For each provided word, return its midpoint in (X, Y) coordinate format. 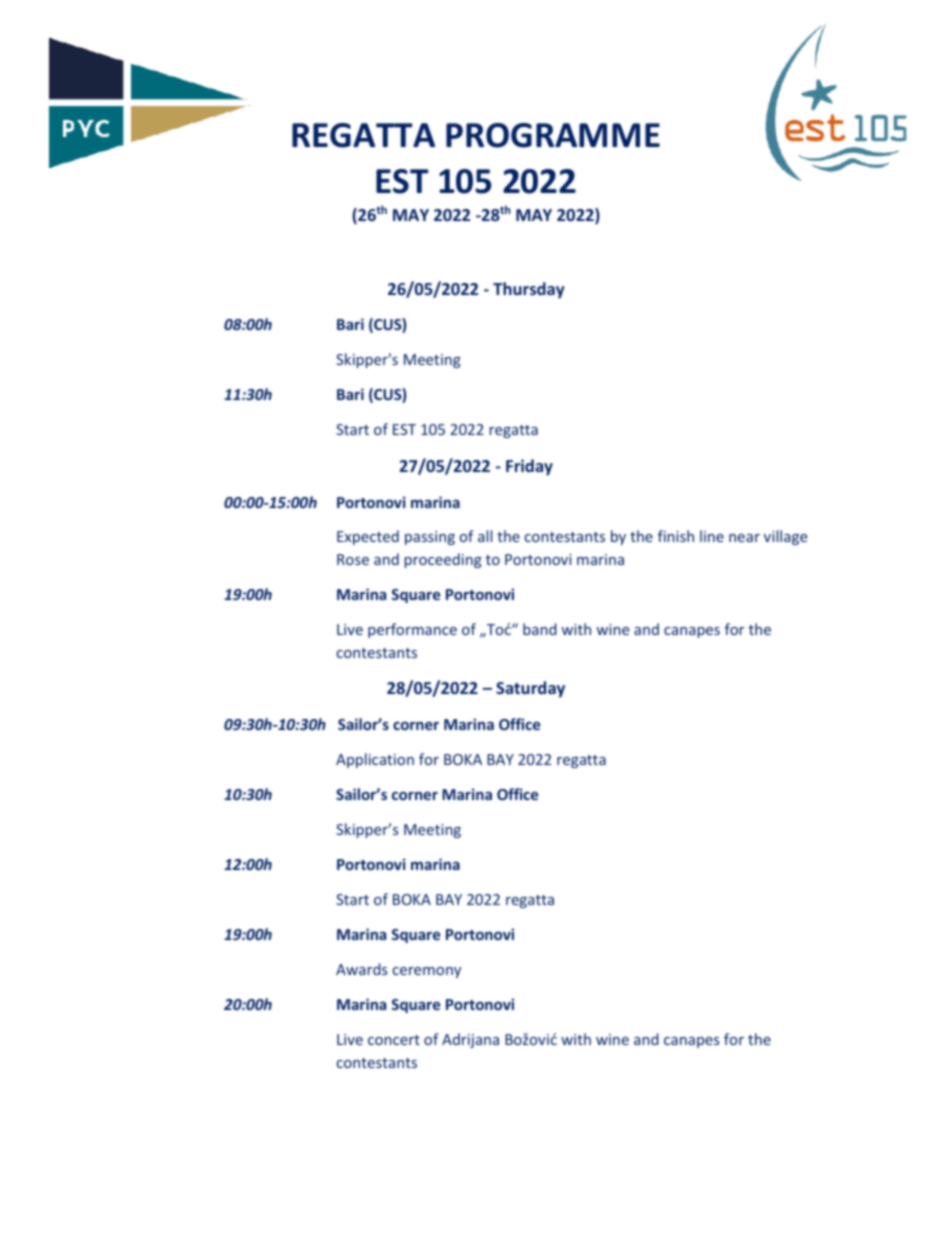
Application (375, 760)
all (485, 536)
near (744, 538)
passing (430, 538)
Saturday (530, 689)
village (785, 537)
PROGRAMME (553, 135)
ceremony (427, 972)
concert (394, 1040)
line (712, 536)
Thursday (529, 290)
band (540, 629)
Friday (529, 467)
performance (412, 630)
